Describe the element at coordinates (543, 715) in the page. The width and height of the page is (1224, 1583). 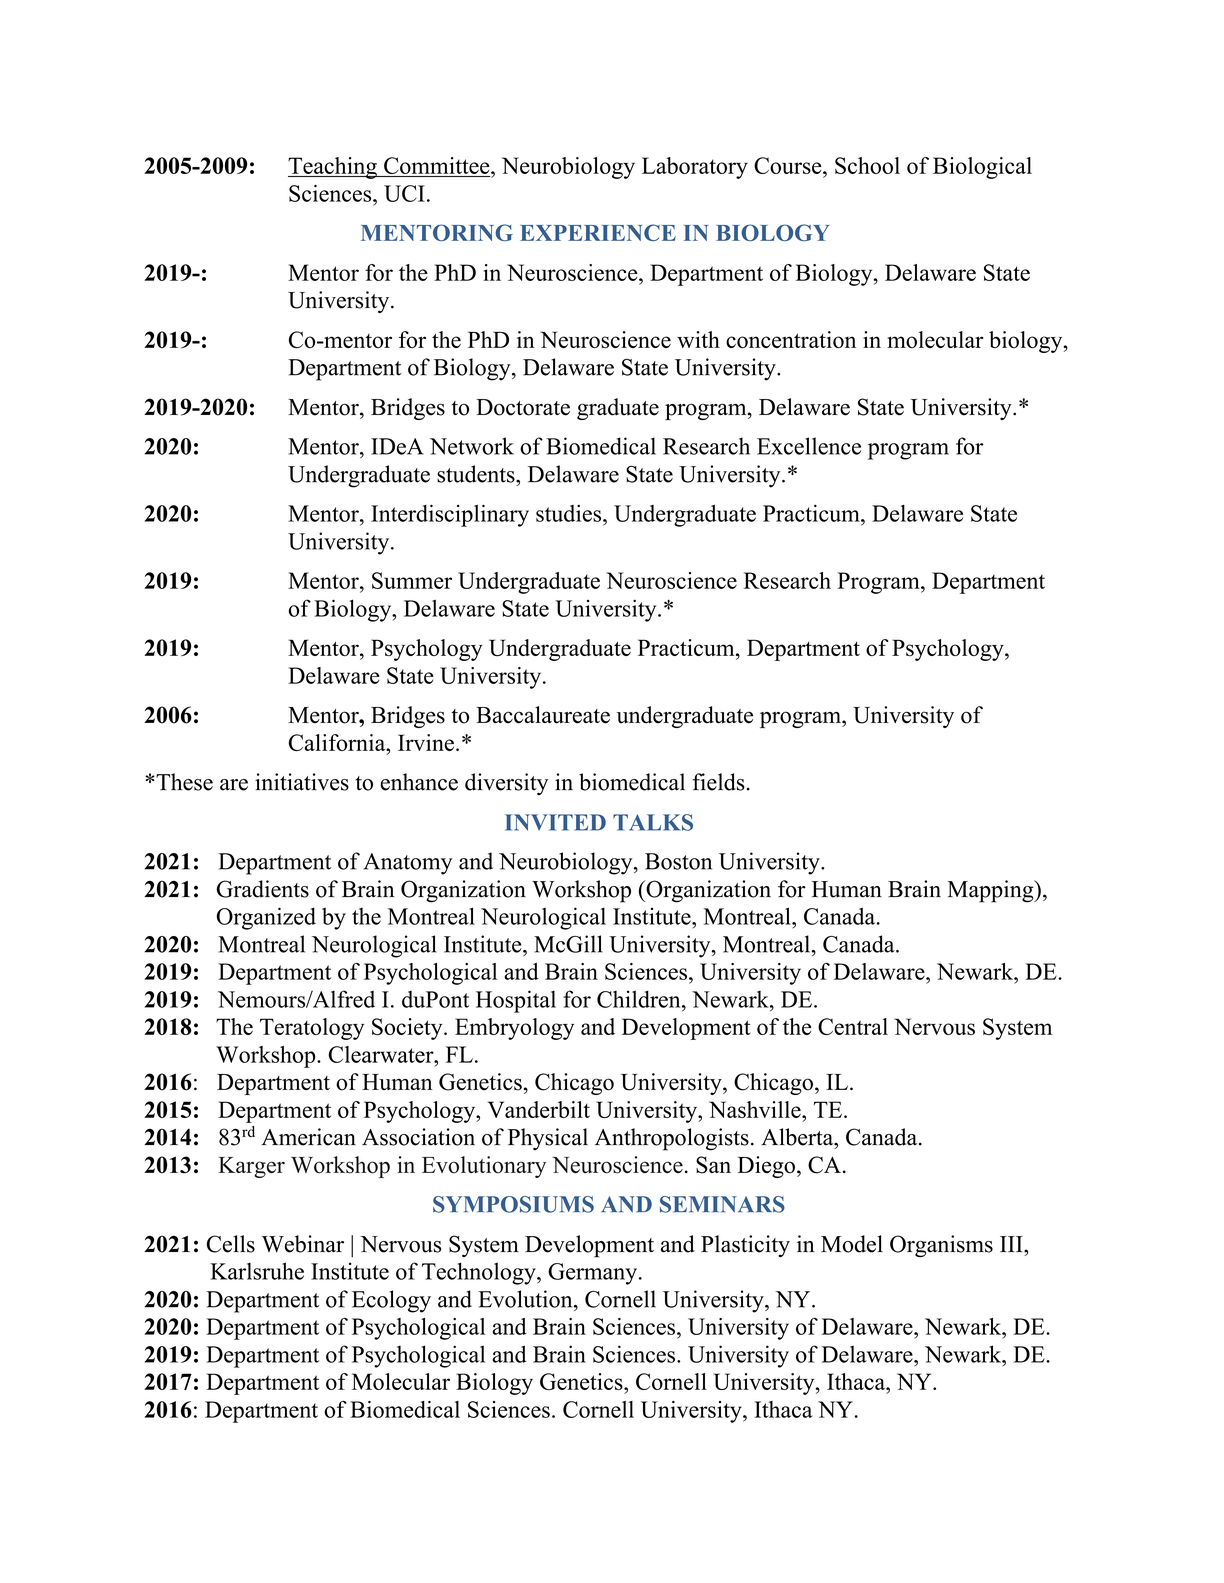
I see `Baccalaureate` at that location.
